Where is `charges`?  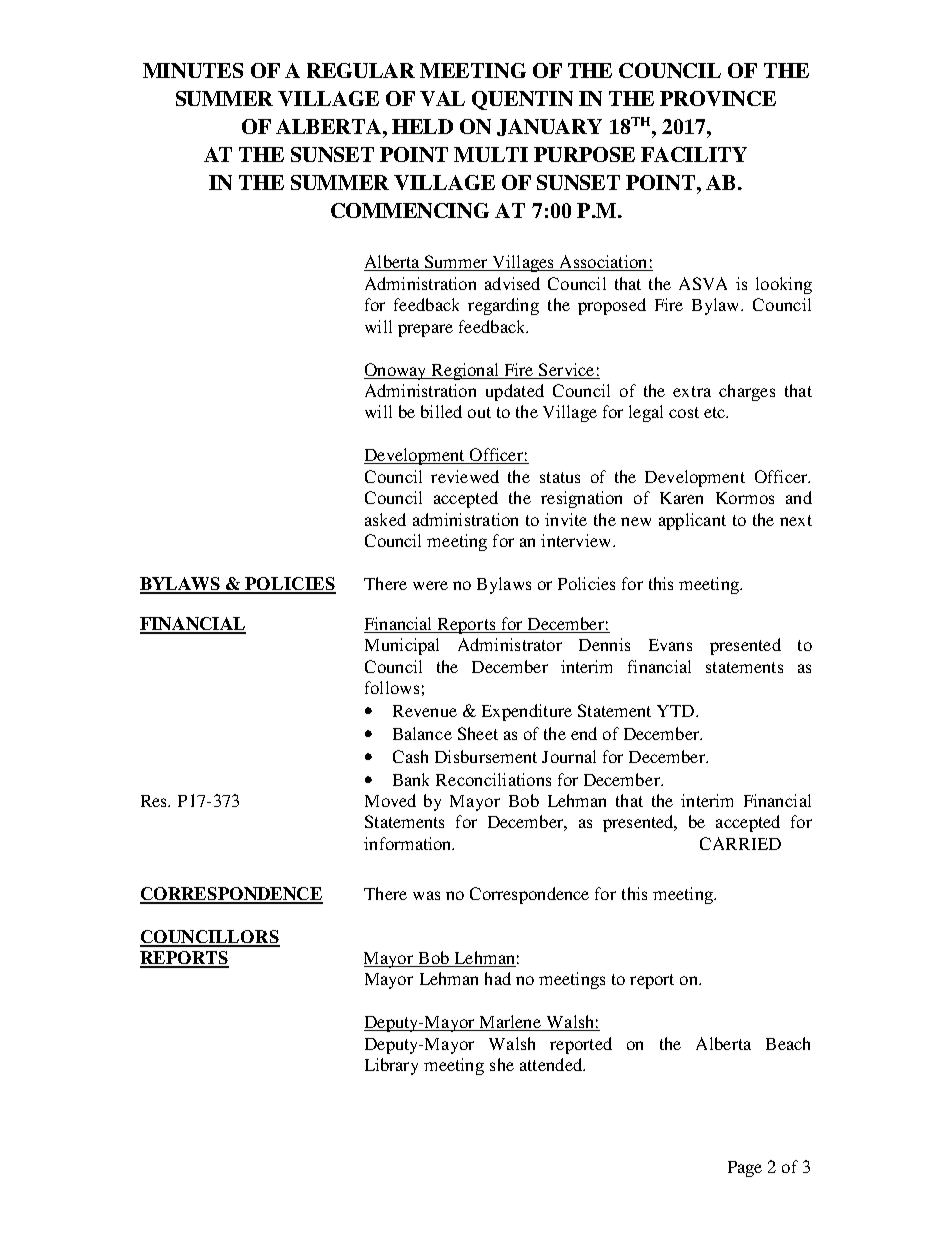
charges is located at coordinates (747, 392).
